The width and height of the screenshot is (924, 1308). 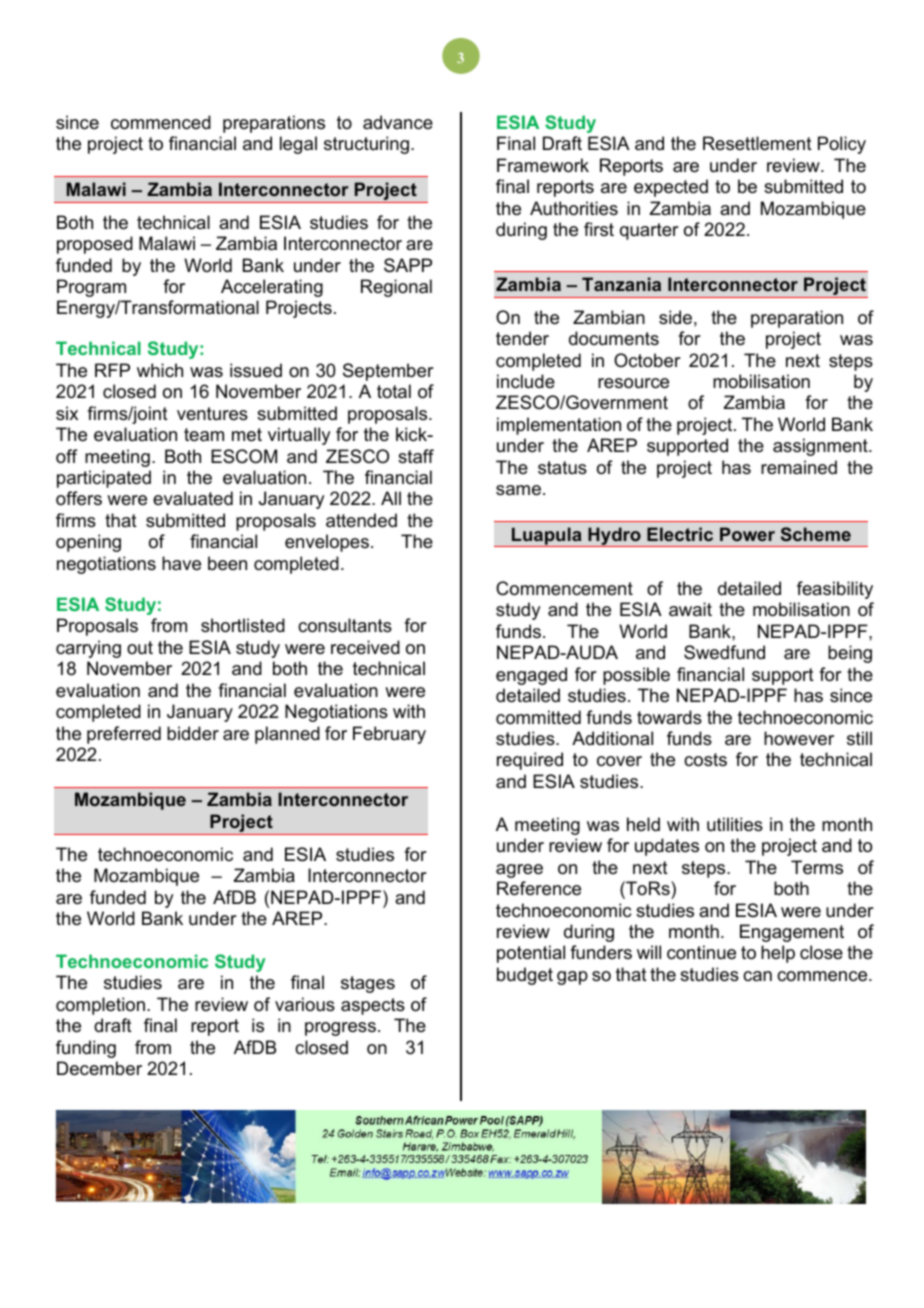 What do you see at coordinates (835, 590) in the screenshot?
I see `feasibility` at bounding box center [835, 590].
